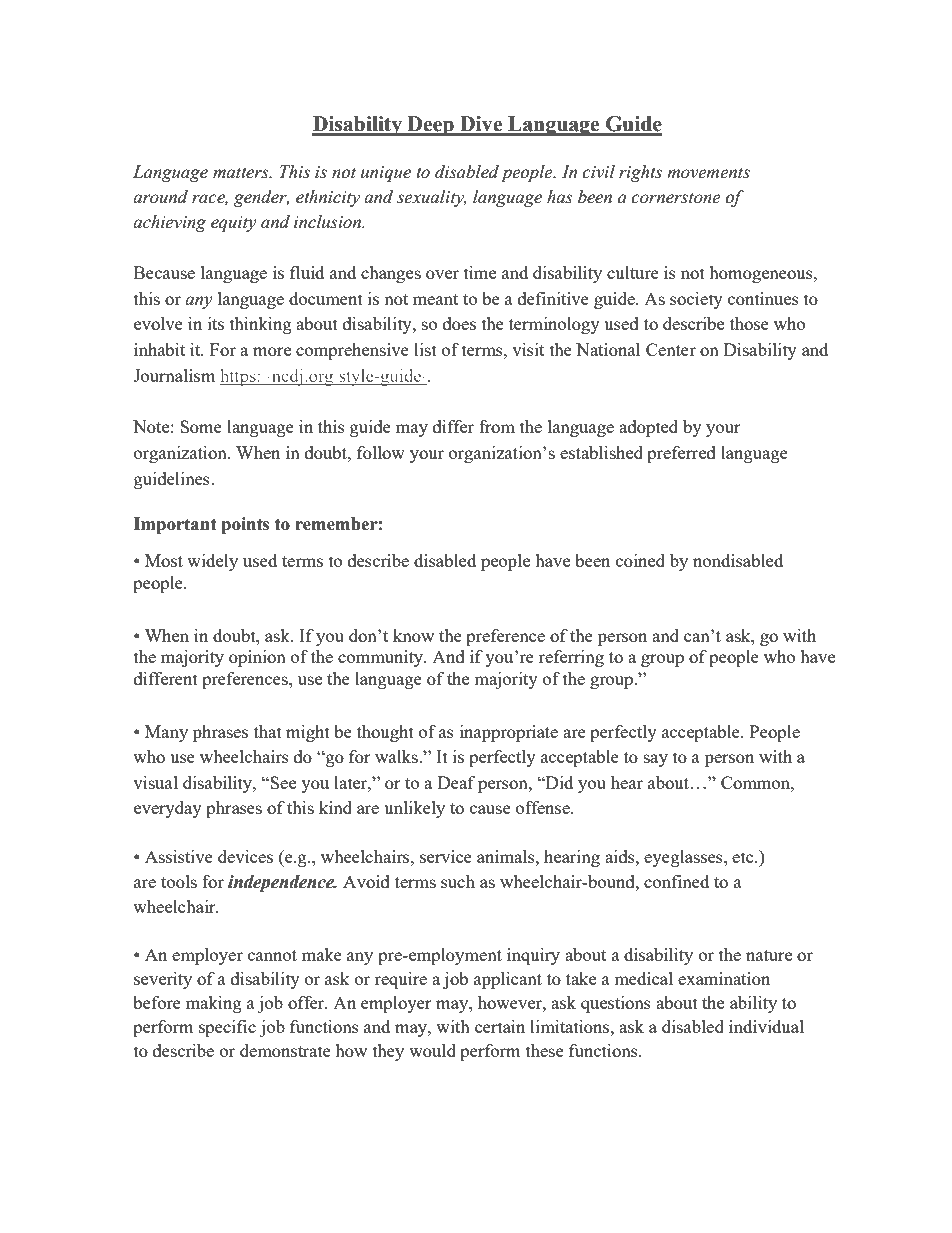 This screenshot has height=1233, width=952. Describe the element at coordinates (212, 562) in the screenshot. I see `widely` at that location.
